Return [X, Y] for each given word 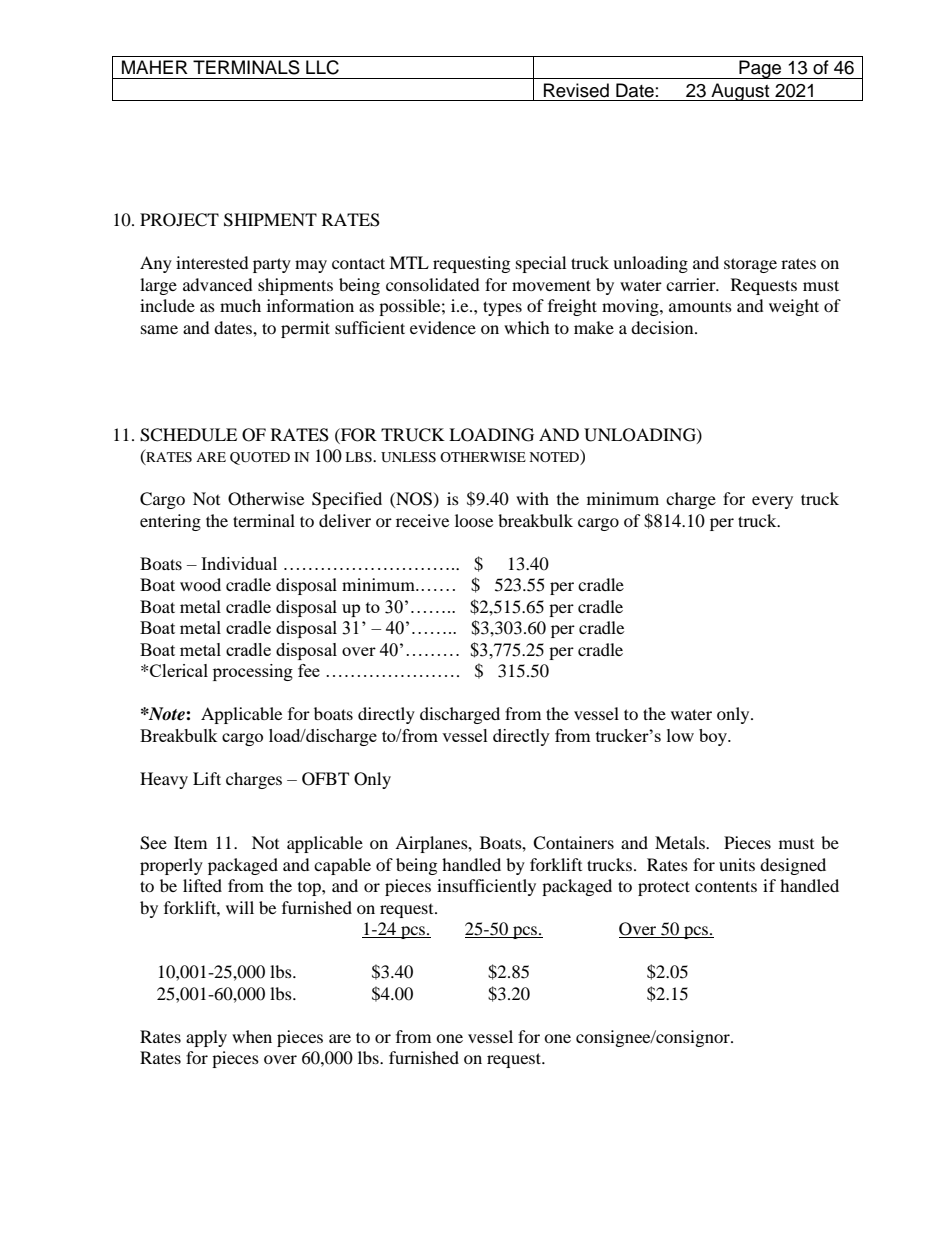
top [310, 889]
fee [309, 670]
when [252, 1036]
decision [663, 327]
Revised [576, 90]
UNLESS [408, 457]
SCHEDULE [188, 435]
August [740, 92]
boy [714, 737]
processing [253, 672]
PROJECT [179, 220]
